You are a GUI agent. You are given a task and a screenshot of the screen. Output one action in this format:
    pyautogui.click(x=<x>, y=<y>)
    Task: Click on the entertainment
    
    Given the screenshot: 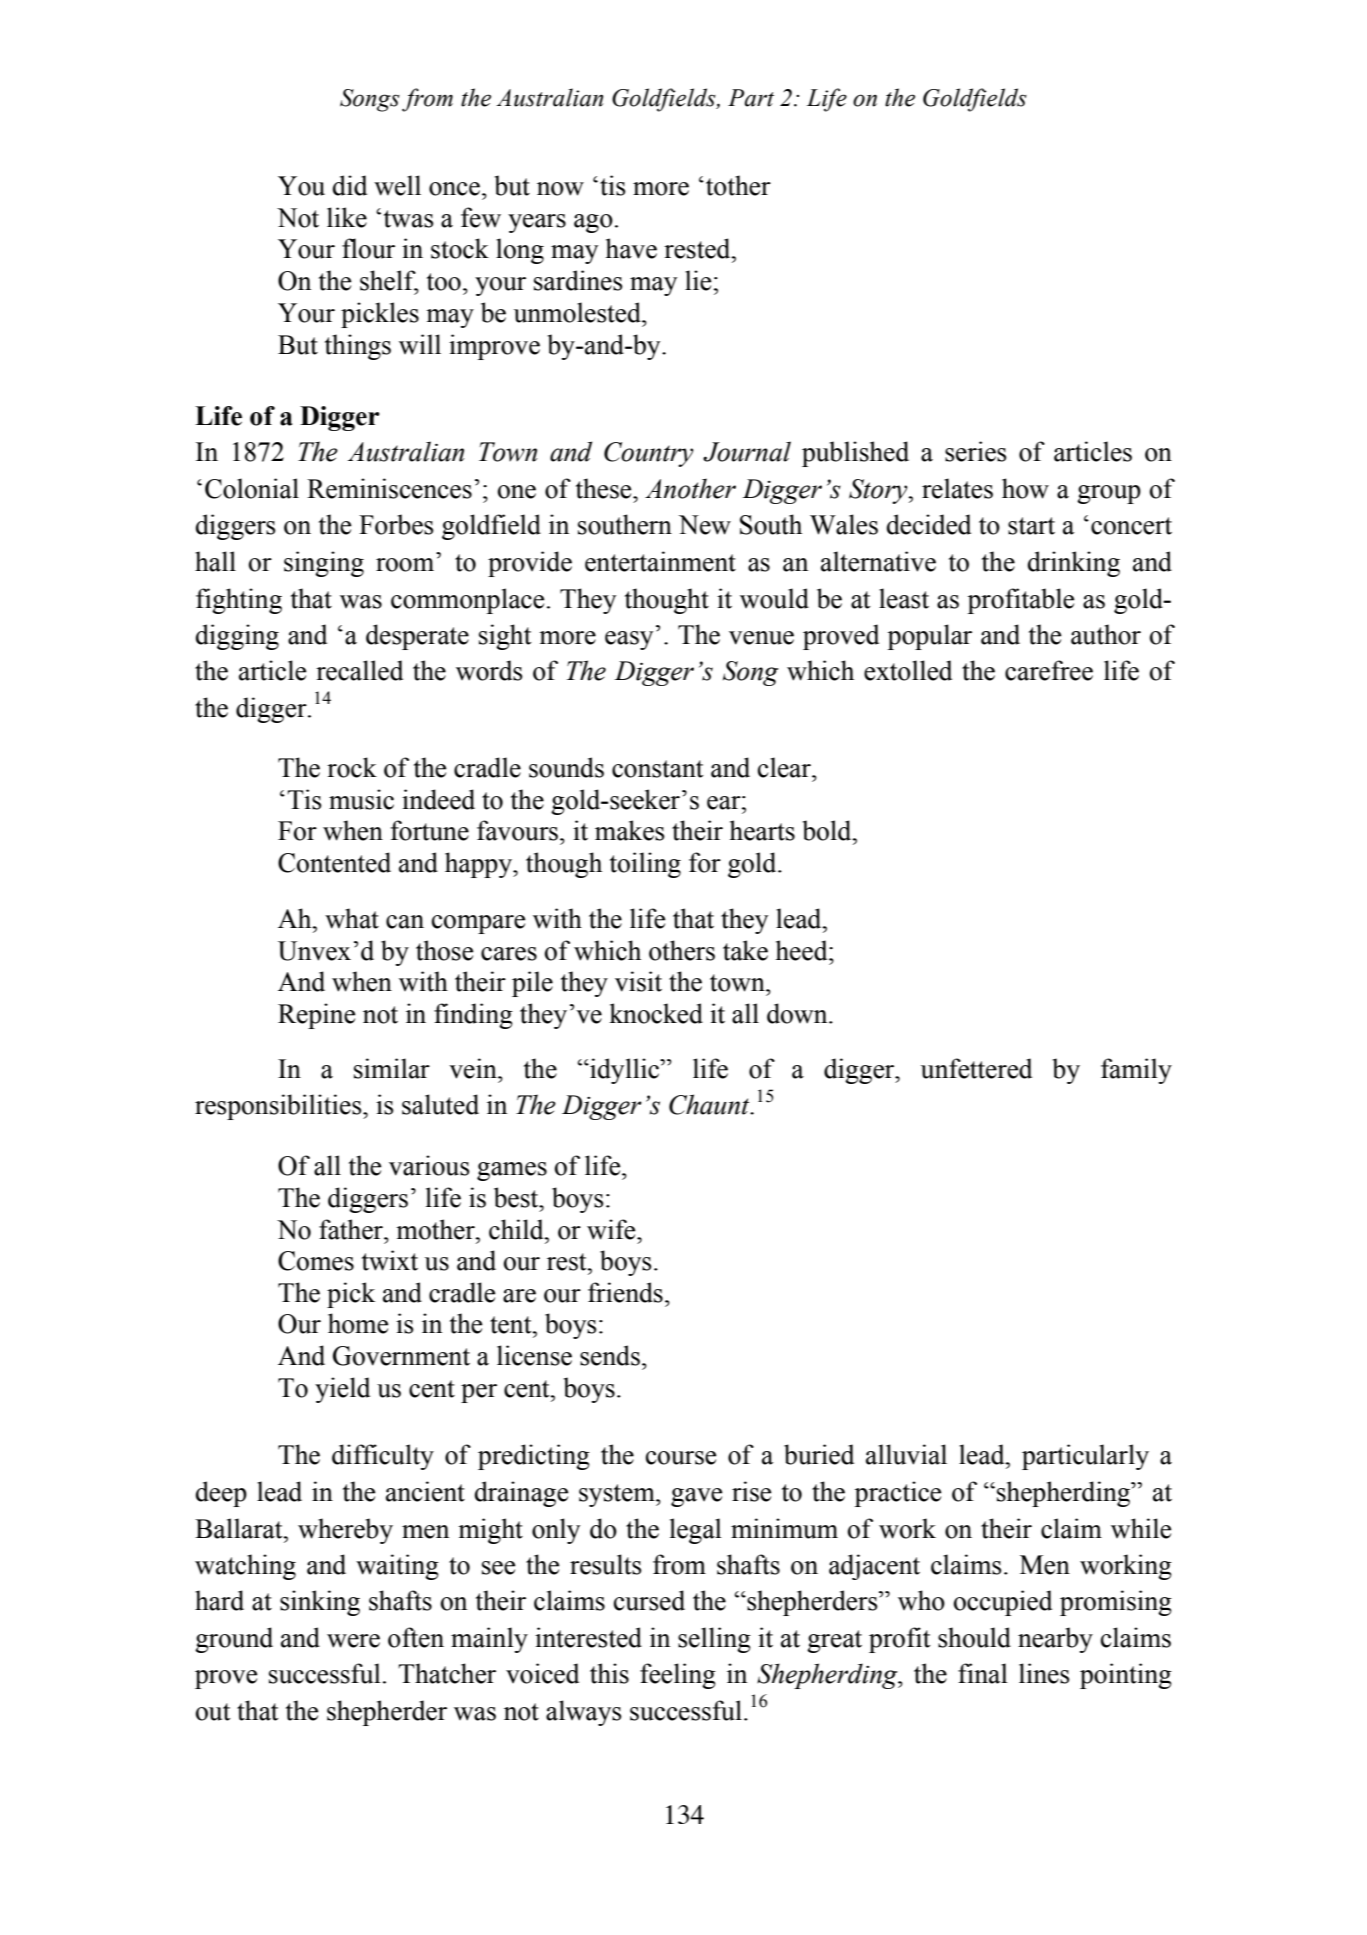 What is the action you would take?
    pyautogui.click(x=660, y=561)
